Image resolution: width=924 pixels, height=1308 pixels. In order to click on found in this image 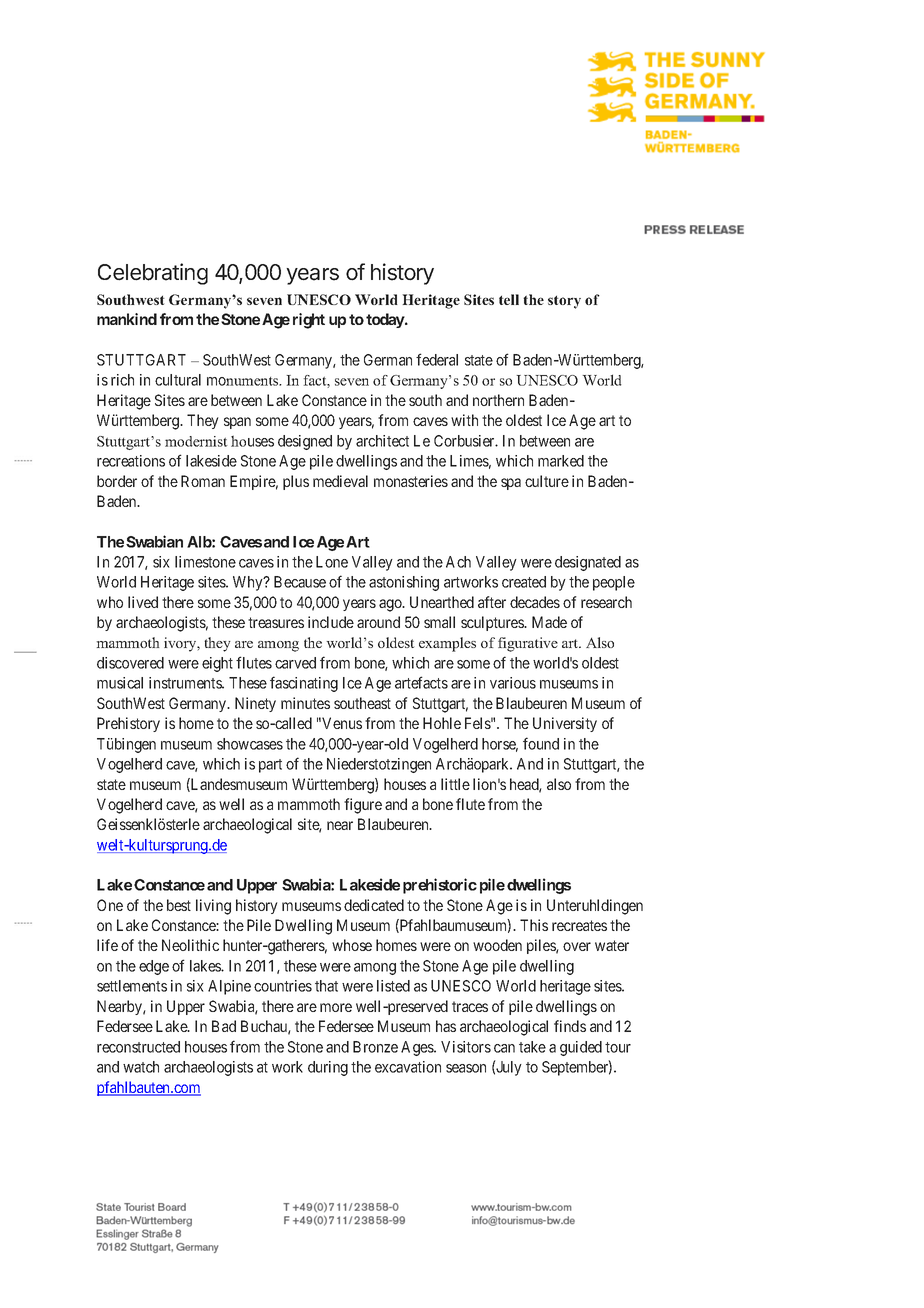, I will do `click(541, 743)`.
